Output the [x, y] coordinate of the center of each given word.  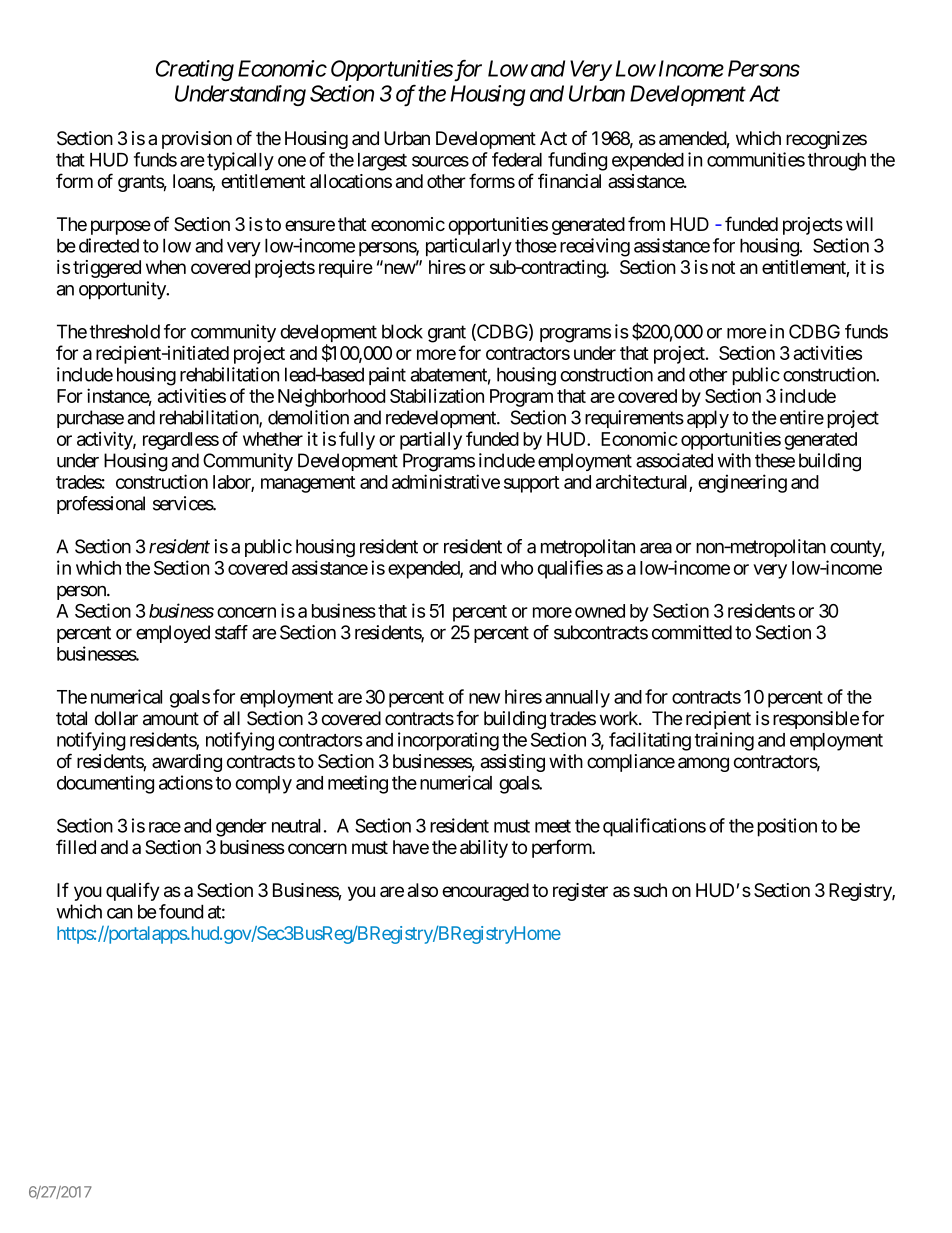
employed [173, 634]
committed [692, 632]
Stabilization [437, 395]
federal [517, 159]
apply [708, 419]
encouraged [485, 892]
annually [577, 699]
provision [197, 140]
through [837, 162]
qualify [133, 891]
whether [273, 439]
